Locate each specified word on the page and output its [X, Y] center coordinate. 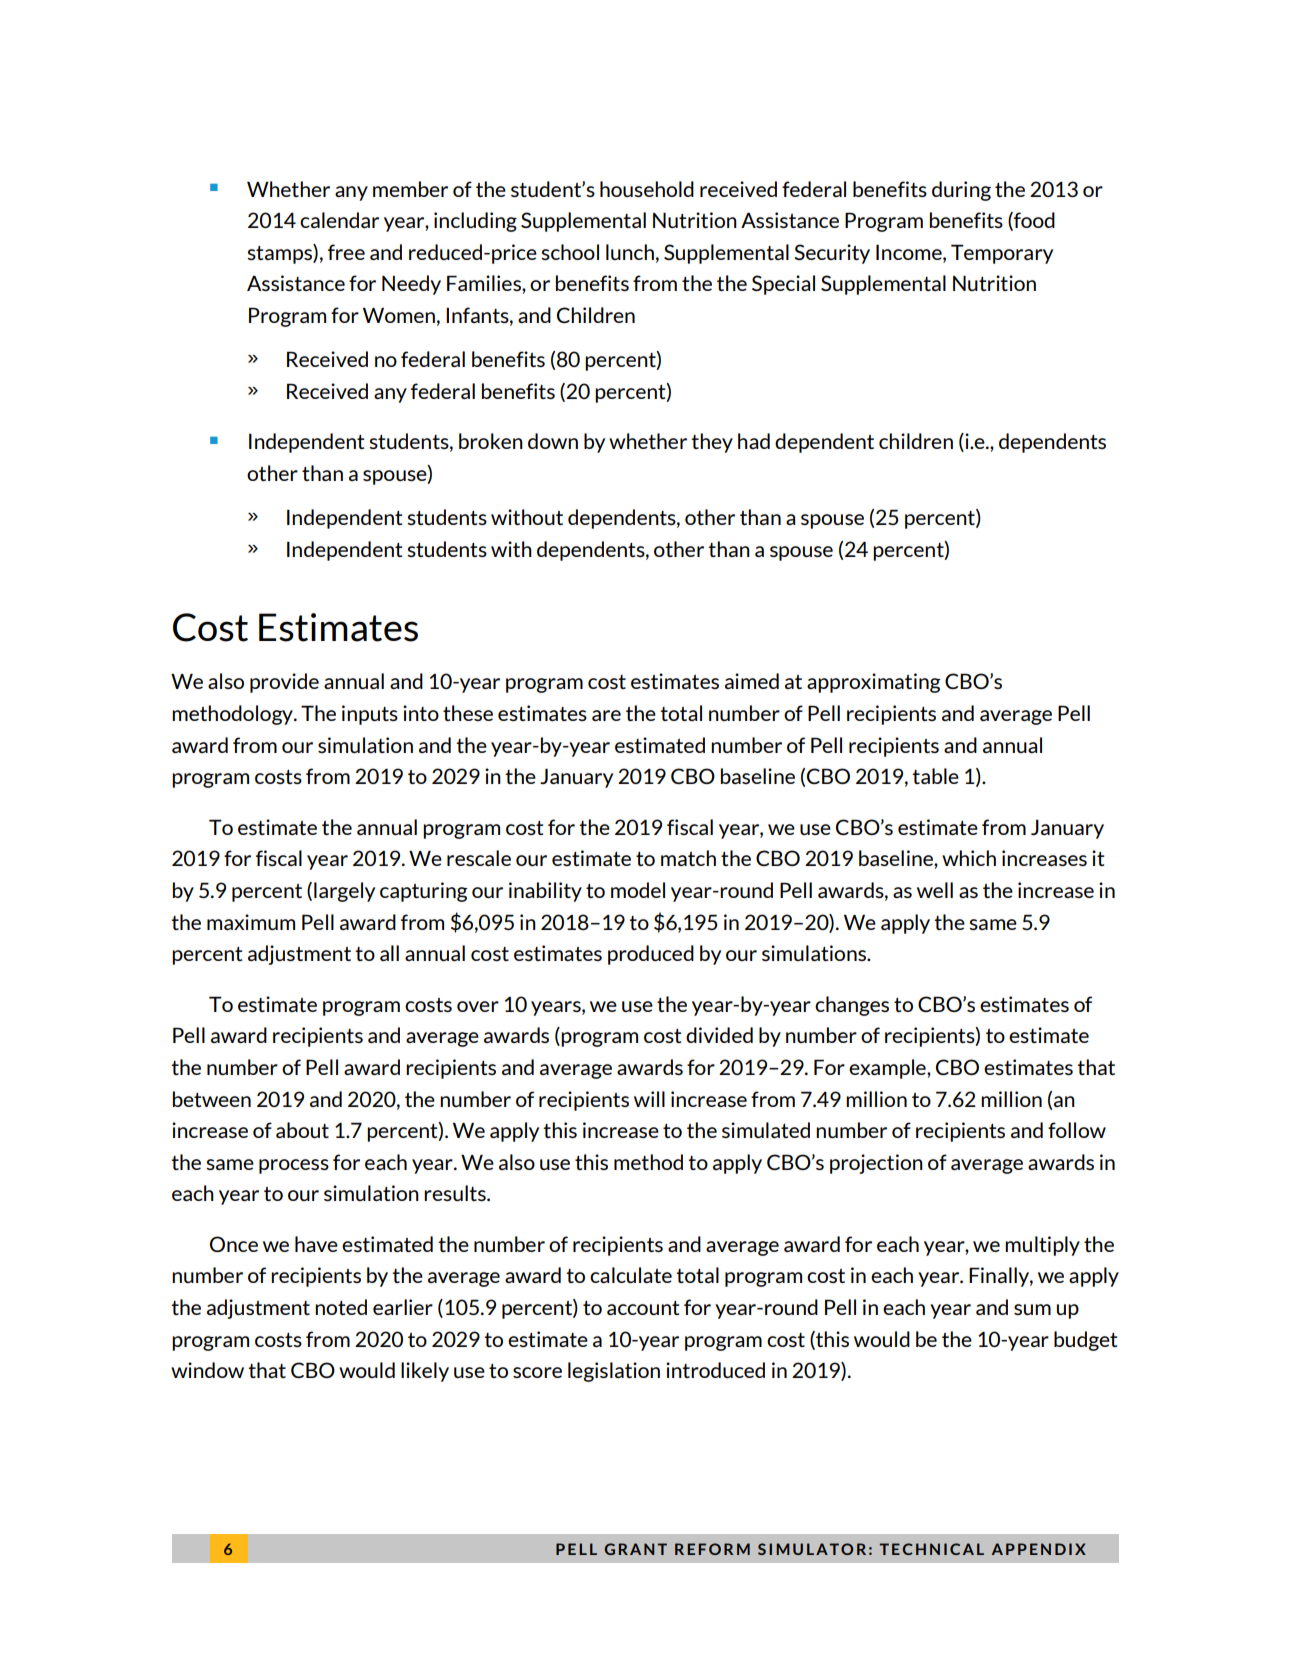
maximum [251, 922]
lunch [630, 252]
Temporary [1002, 254]
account [643, 1308]
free [346, 252]
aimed [752, 681]
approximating [874, 683]
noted [341, 1307]
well [935, 890]
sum [1032, 1309]
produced [651, 955]
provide [284, 683]
